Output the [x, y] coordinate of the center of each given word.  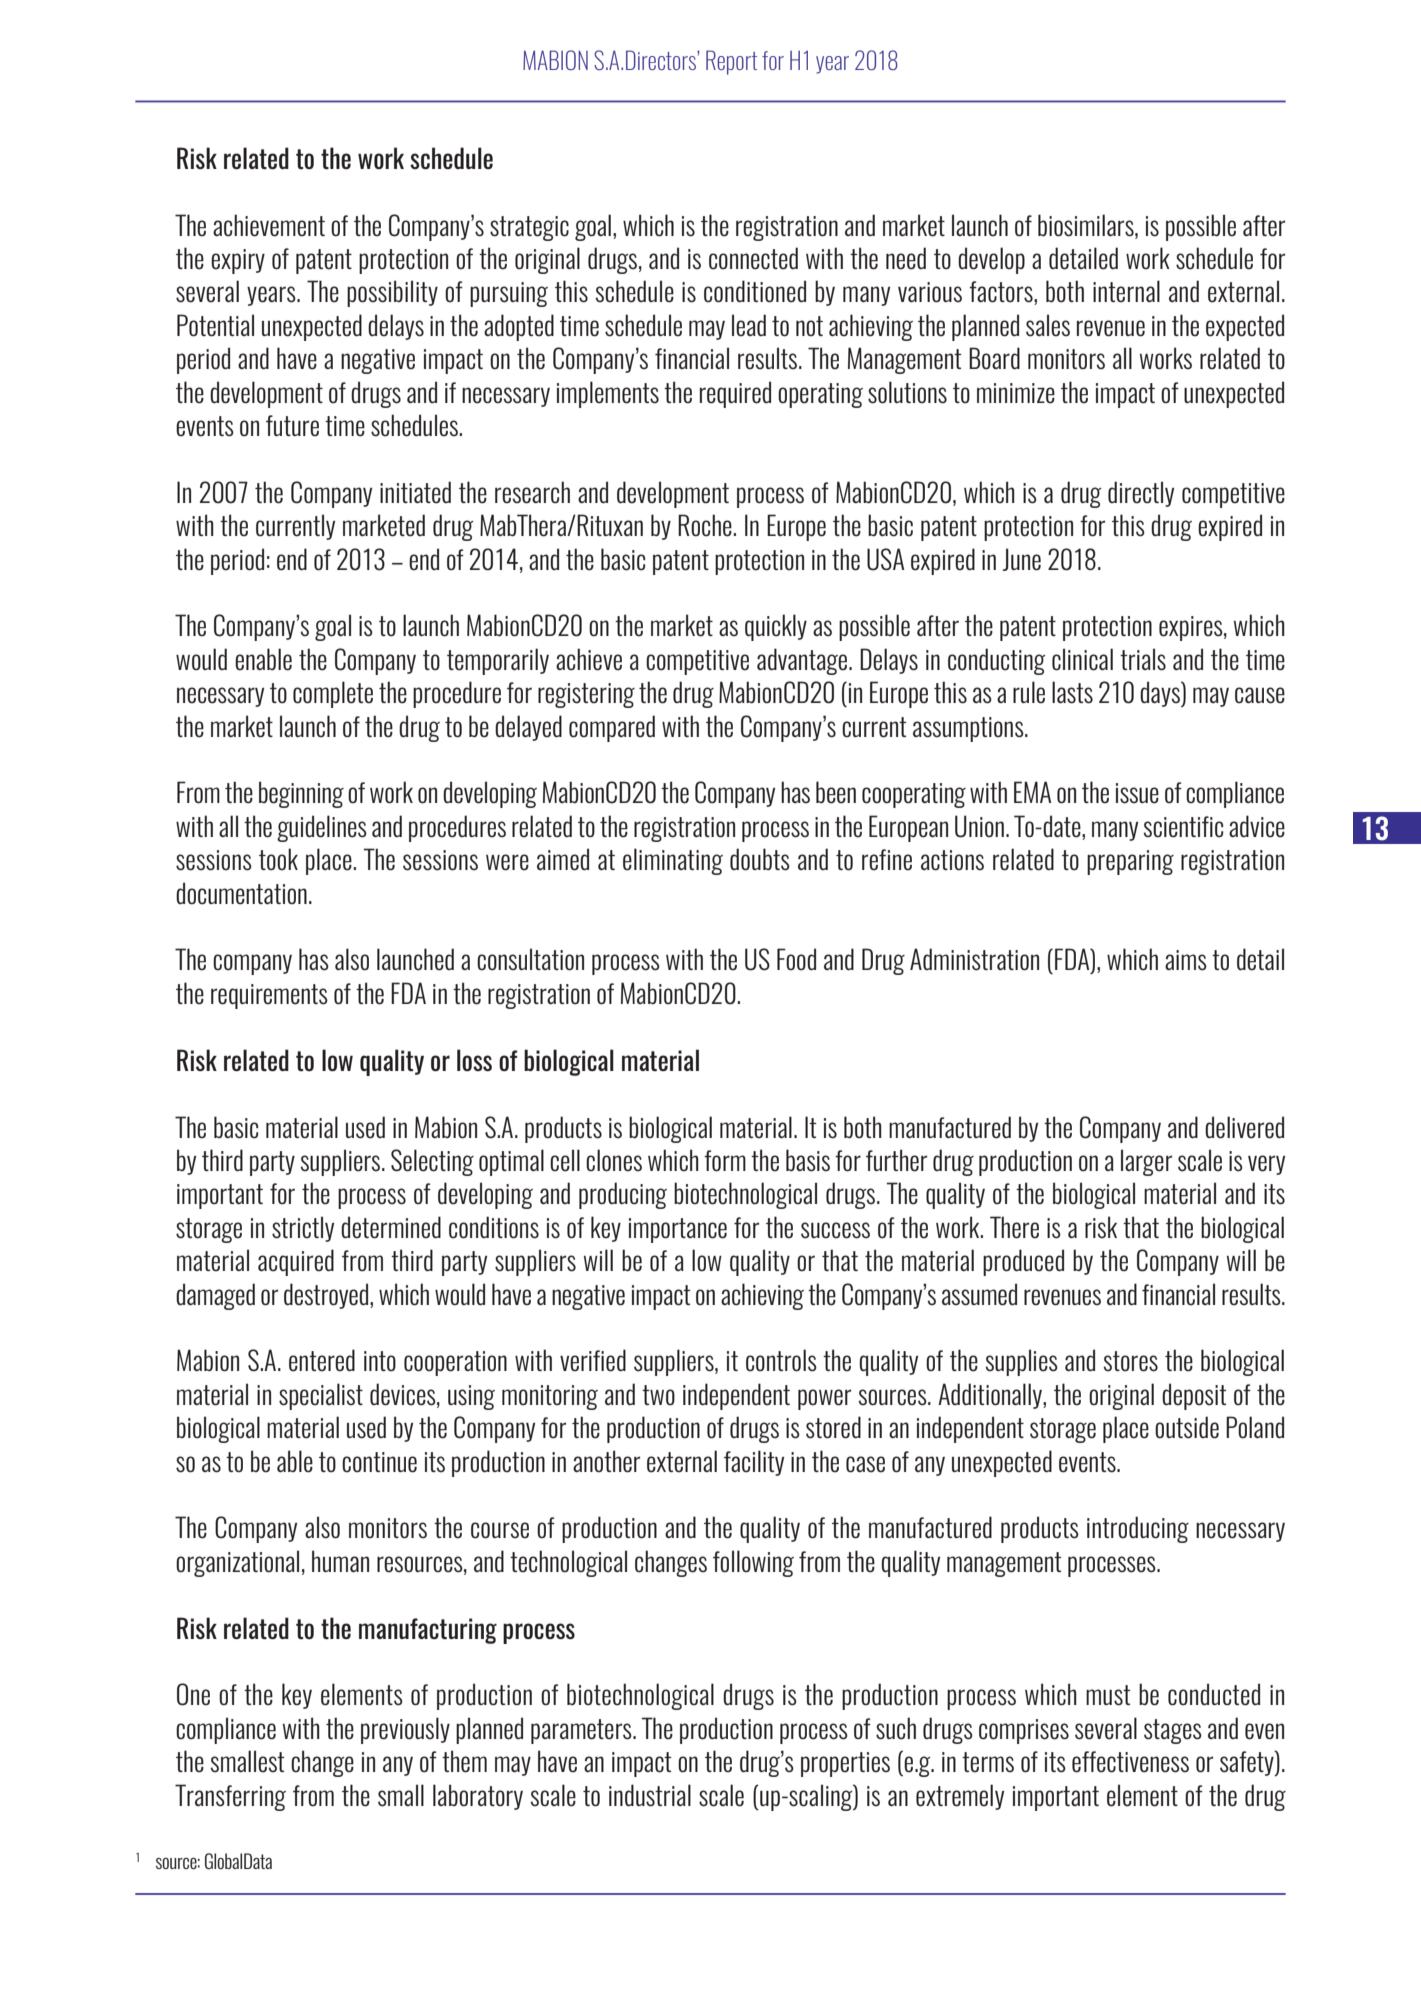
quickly [776, 627]
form [725, 1161]
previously [405, 1730]
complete [333, 694]
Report [731, 62]
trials [1143, 659]
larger [1146, 1162]
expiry [238, 261]
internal [1126, 291]
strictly [303, 1229]
